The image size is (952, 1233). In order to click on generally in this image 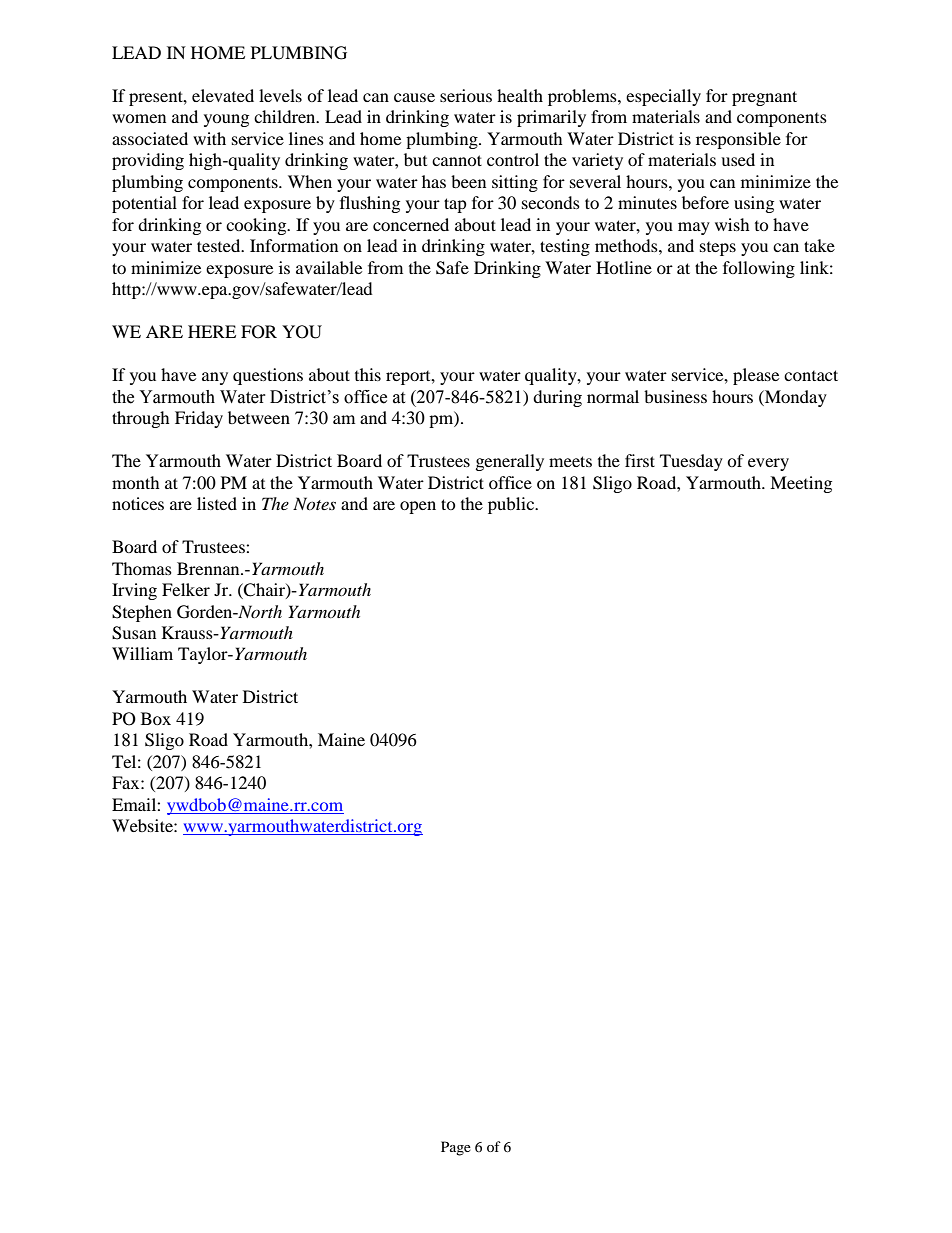, I will do `click(510, 462)`.
